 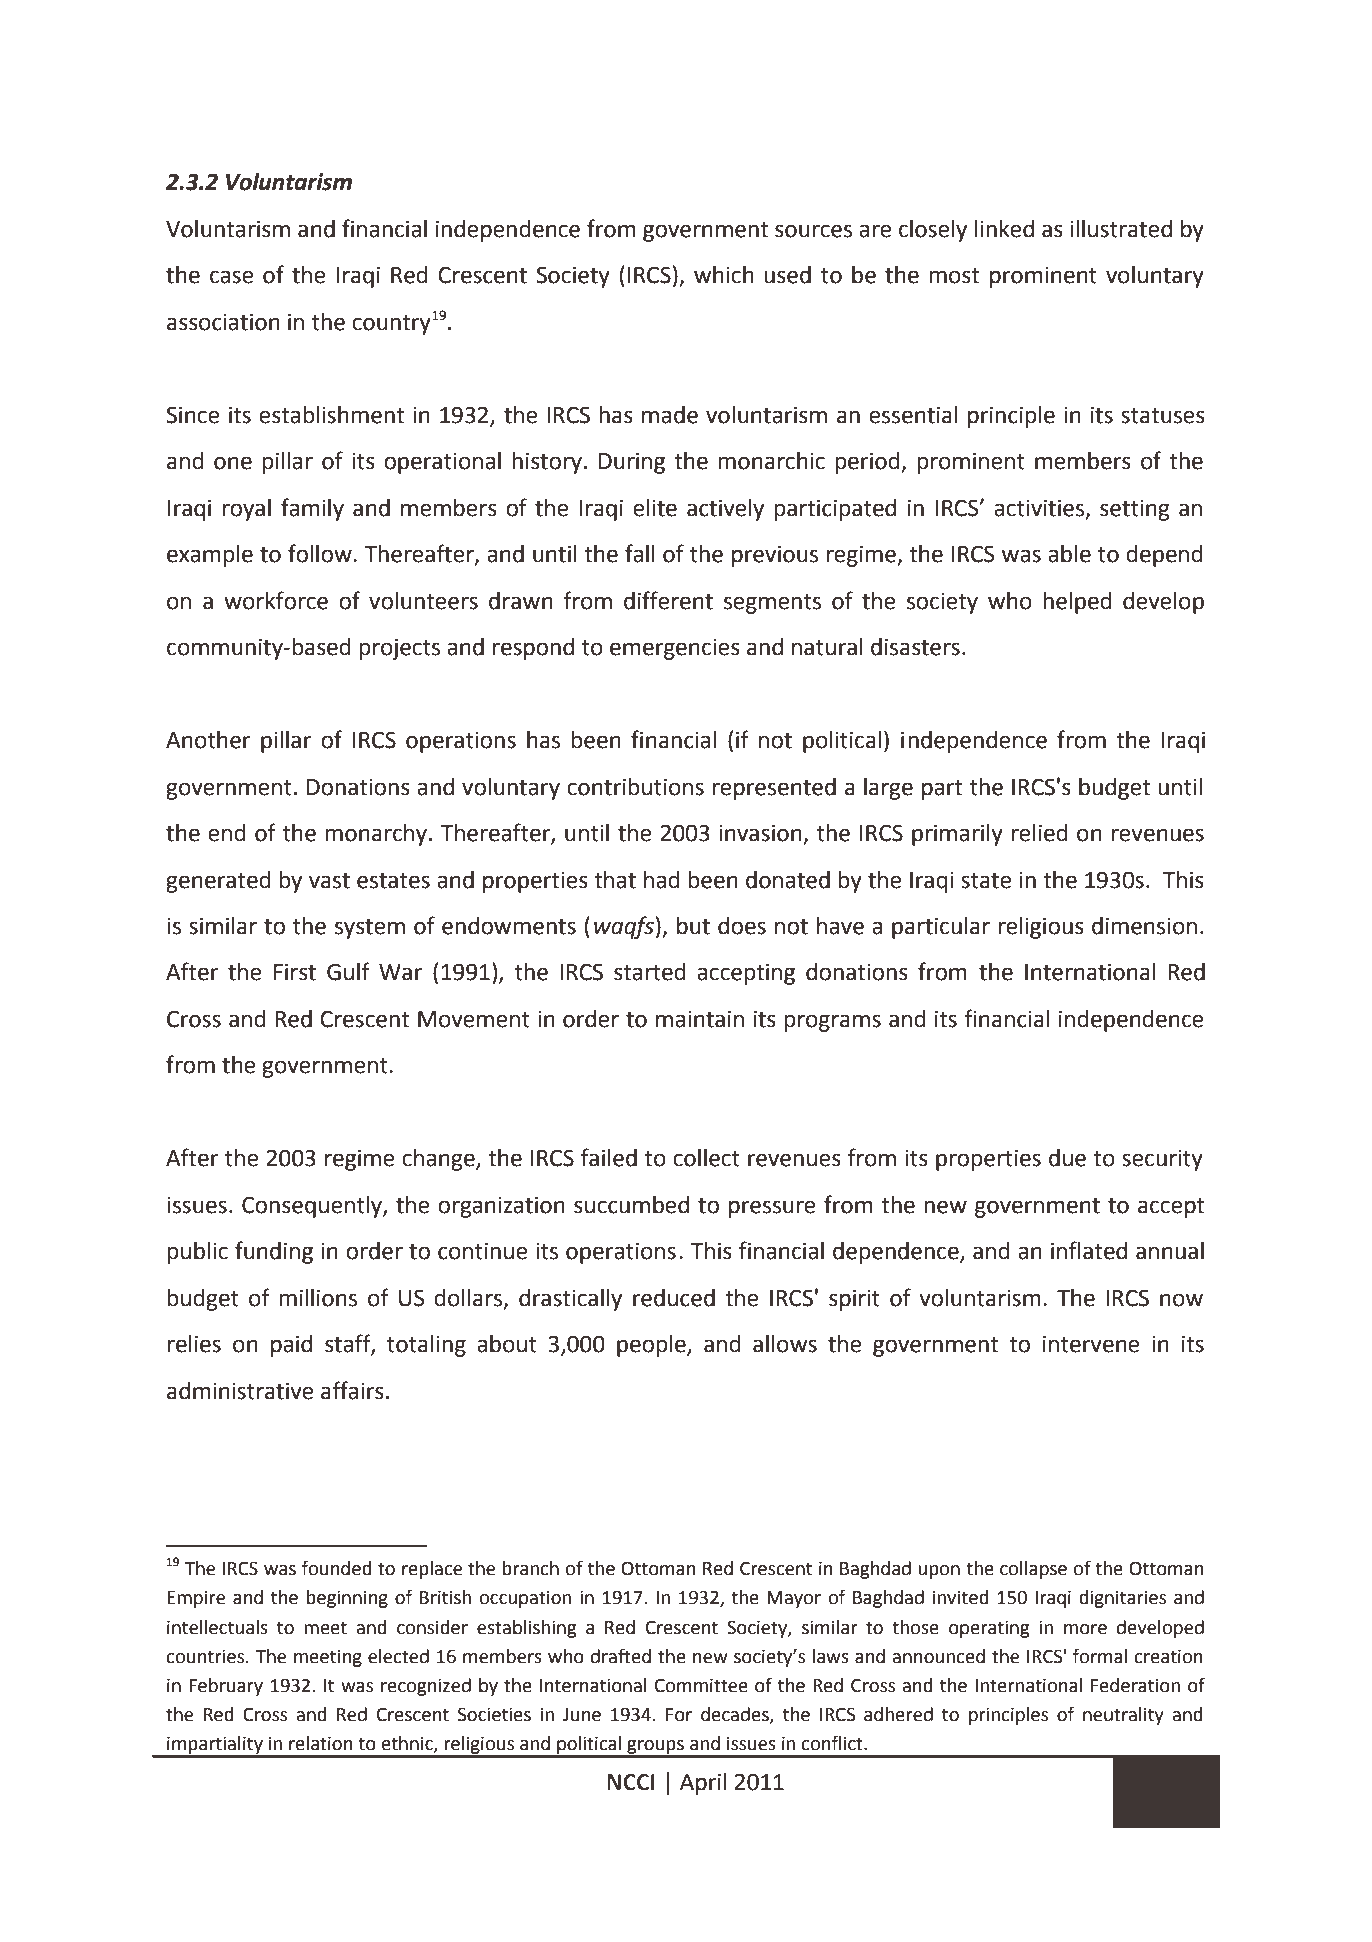 I want to click on case, so click(x=231, y=277).
